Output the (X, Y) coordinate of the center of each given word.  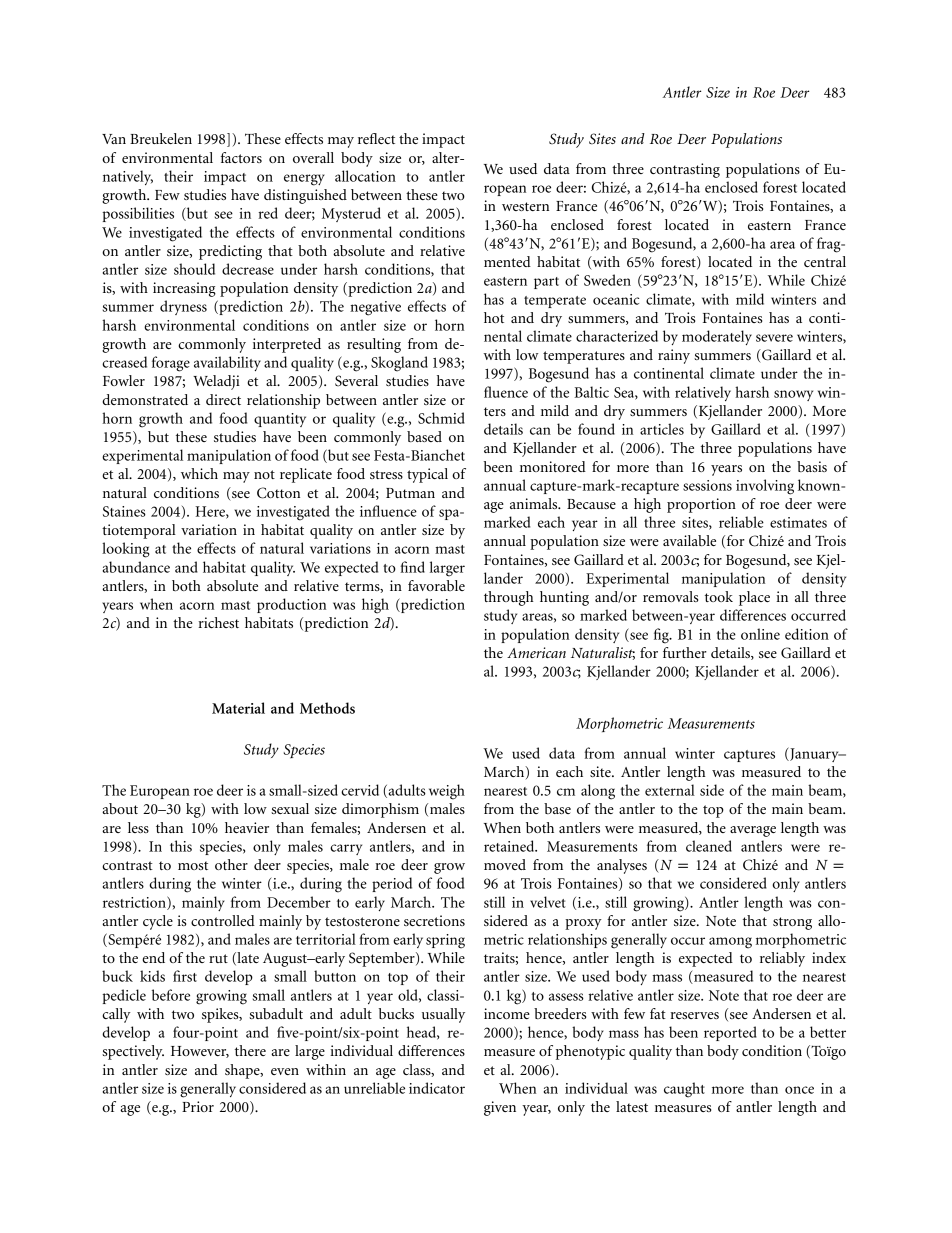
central (825, 261)
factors (241, 157)
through (509, 598)
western (525, 206)
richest (218, 622)
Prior (198, 1106)
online (760, 634)
